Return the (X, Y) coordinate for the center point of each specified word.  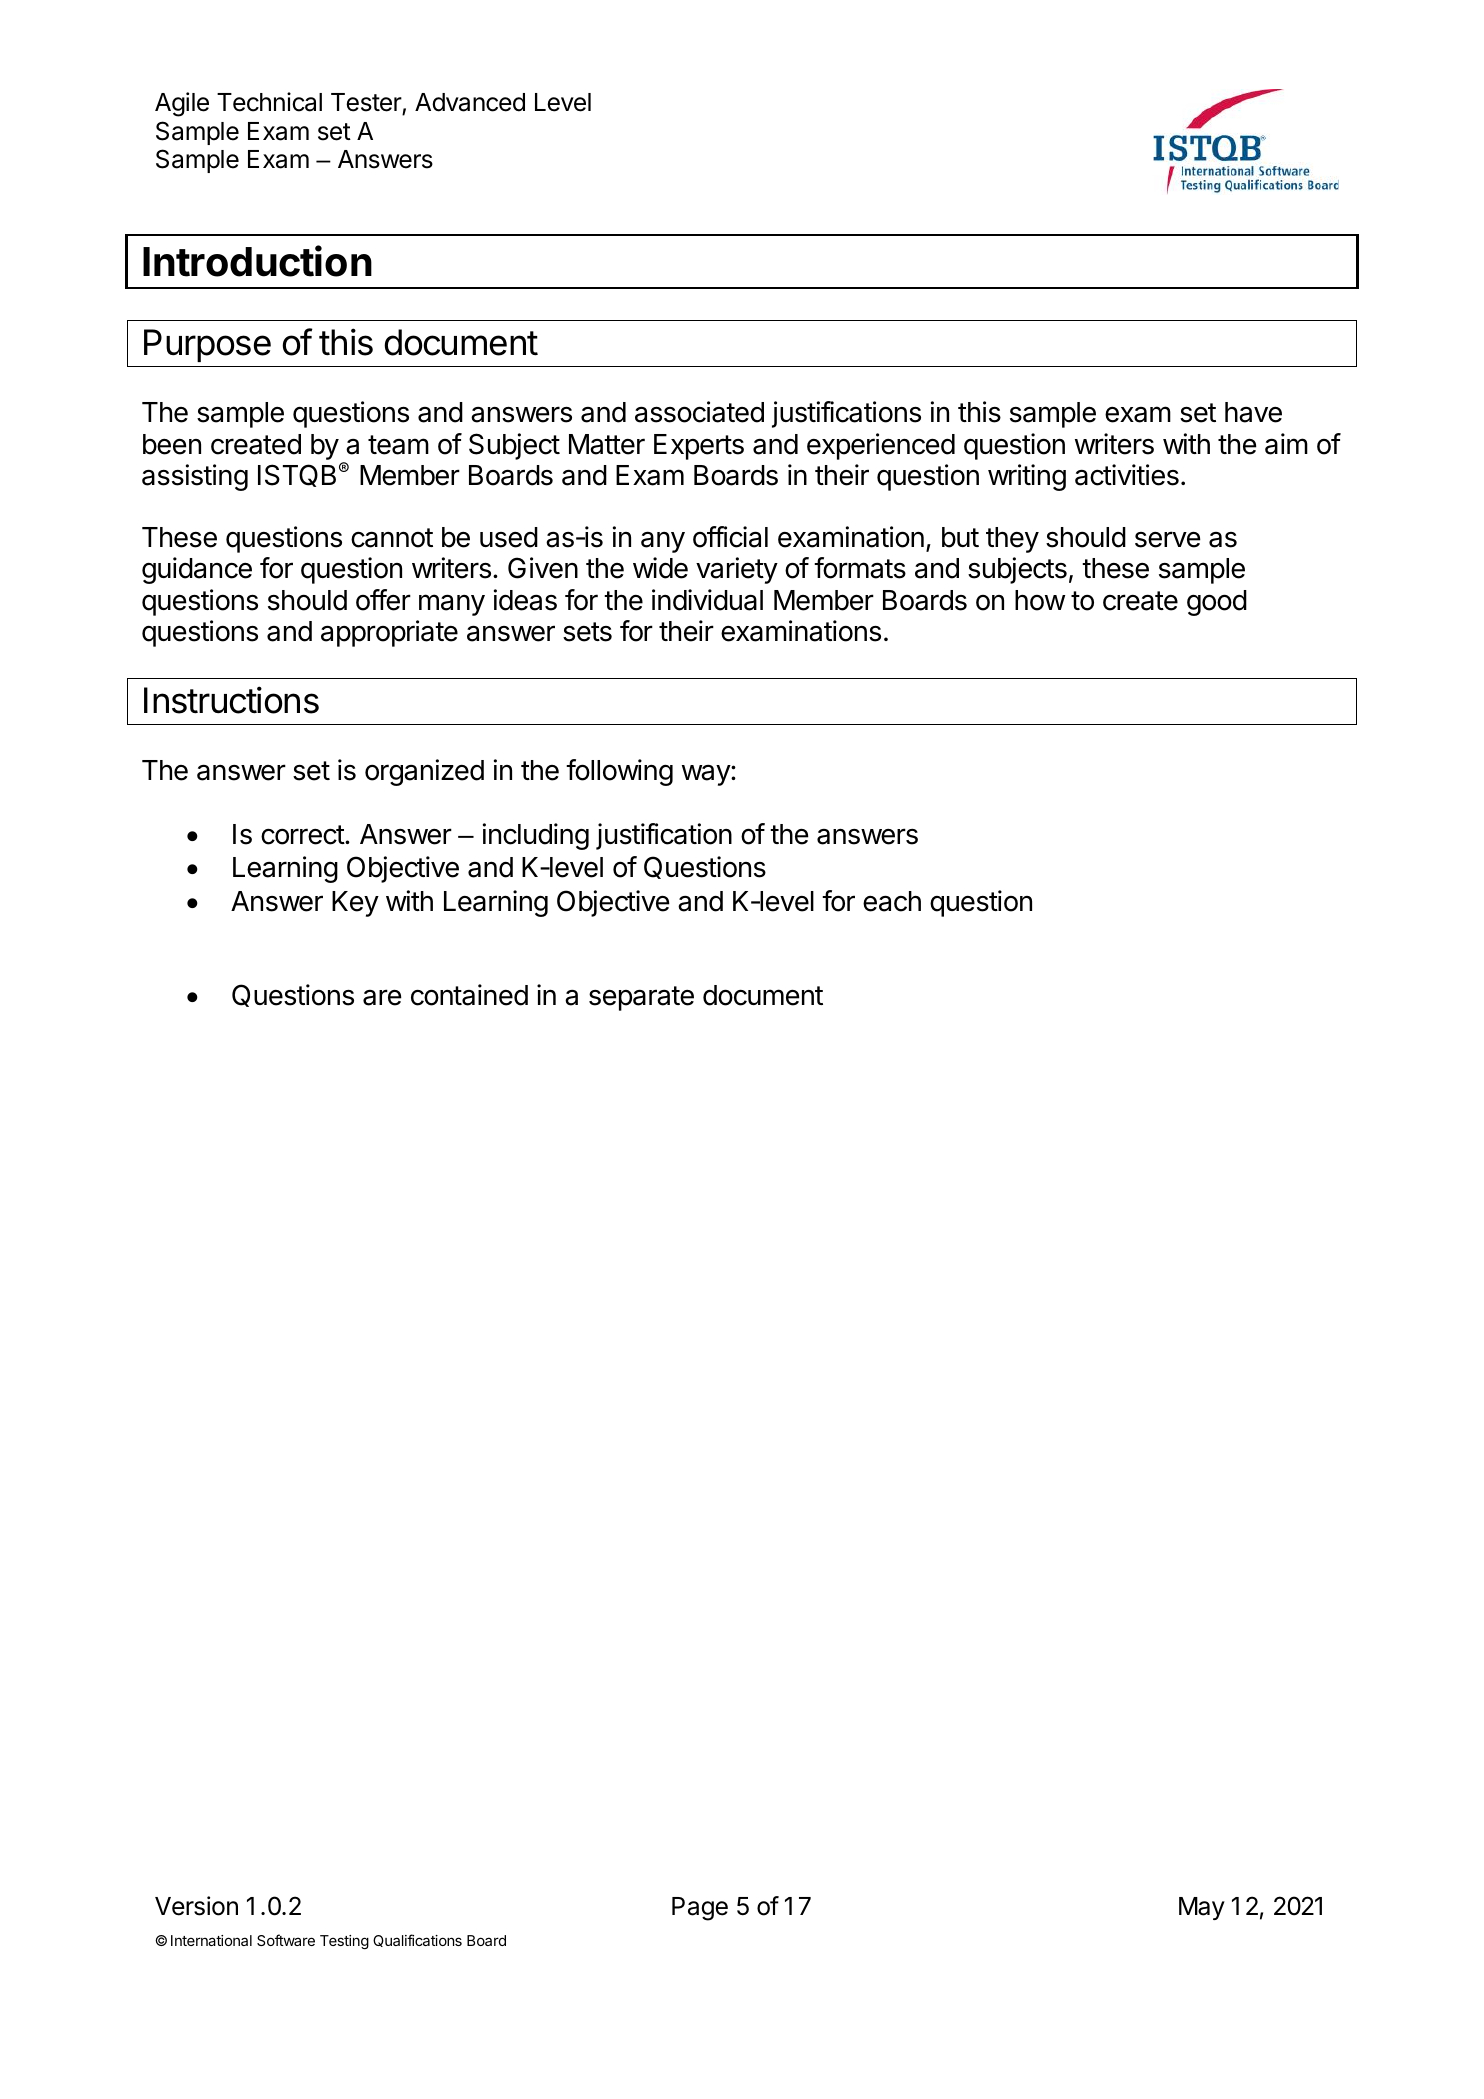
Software (286, 1940)
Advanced (470, 102)
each (892, 901)
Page (700, 1909)
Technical (269, 102)
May (1202, 1908)
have (1253, 412)
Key (355, 904)
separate (641, 998)
